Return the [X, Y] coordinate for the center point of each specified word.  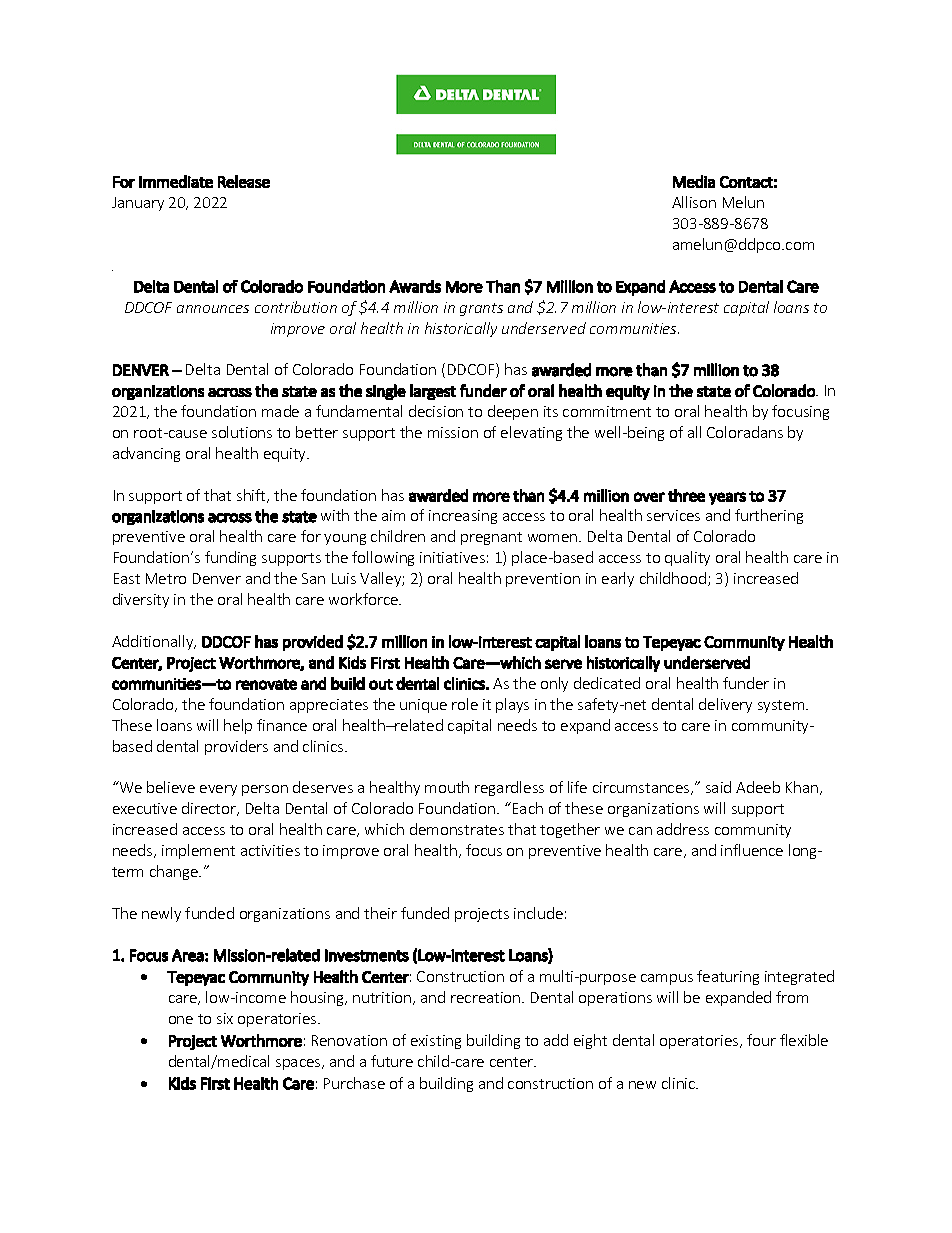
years [727, 498]
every [218, 790]
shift [252, 496]
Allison [694, 202]
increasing [463, 517]
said [718, 787]
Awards [415, 286]
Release [244, 181]
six [225, 1018]
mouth [447, 787]
